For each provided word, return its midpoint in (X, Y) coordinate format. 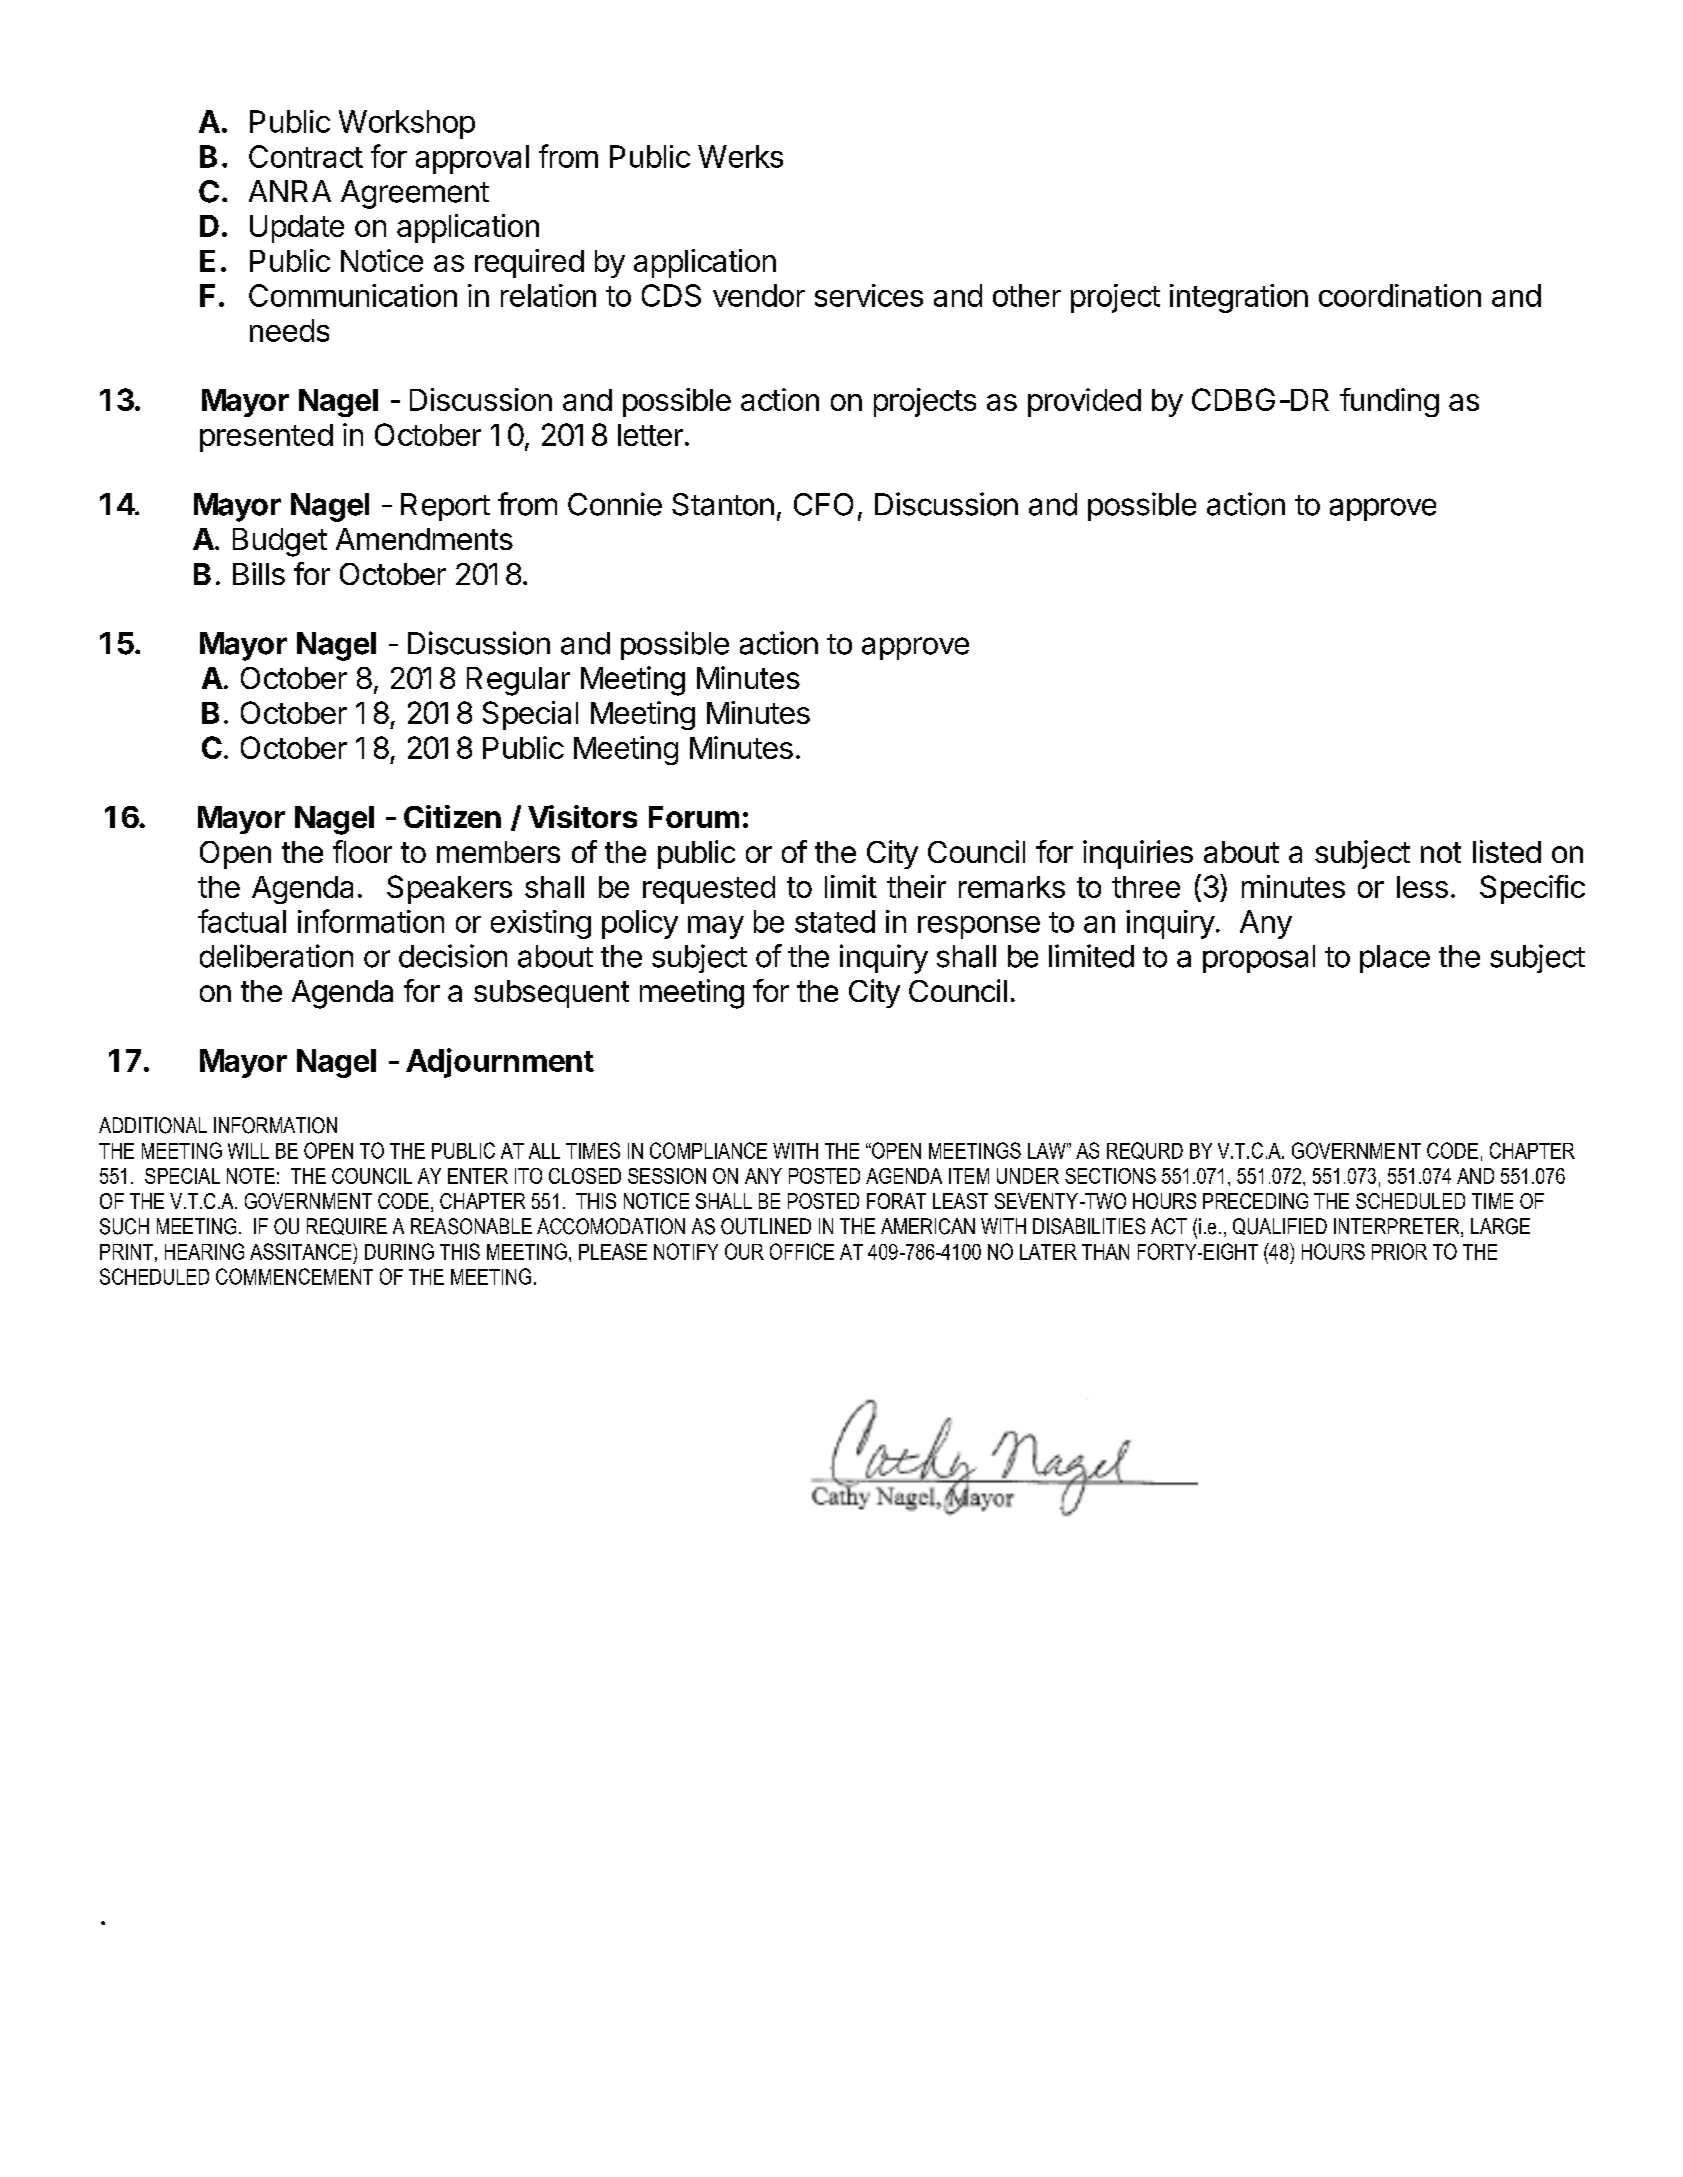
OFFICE (802, 1251)
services (869, 295)
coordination (1400, 295)
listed (1507, 851)
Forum (694, 817)
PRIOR (1399, 1251)
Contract (306, 156)
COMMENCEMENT (294, 1276)
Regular (518, 681)
